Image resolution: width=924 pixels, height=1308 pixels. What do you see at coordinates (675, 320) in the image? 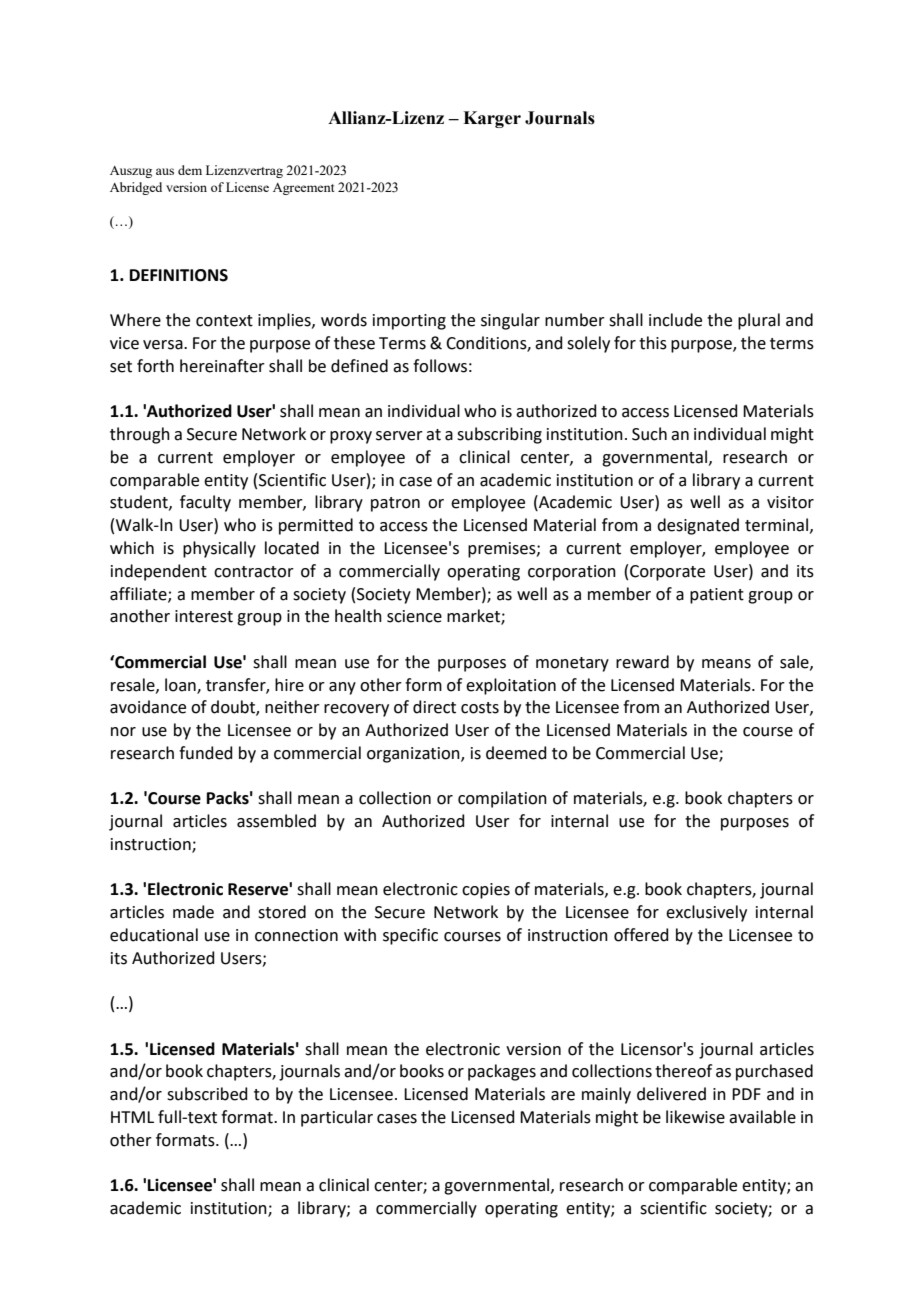
I see `include` at bounding box center [675, 320].
